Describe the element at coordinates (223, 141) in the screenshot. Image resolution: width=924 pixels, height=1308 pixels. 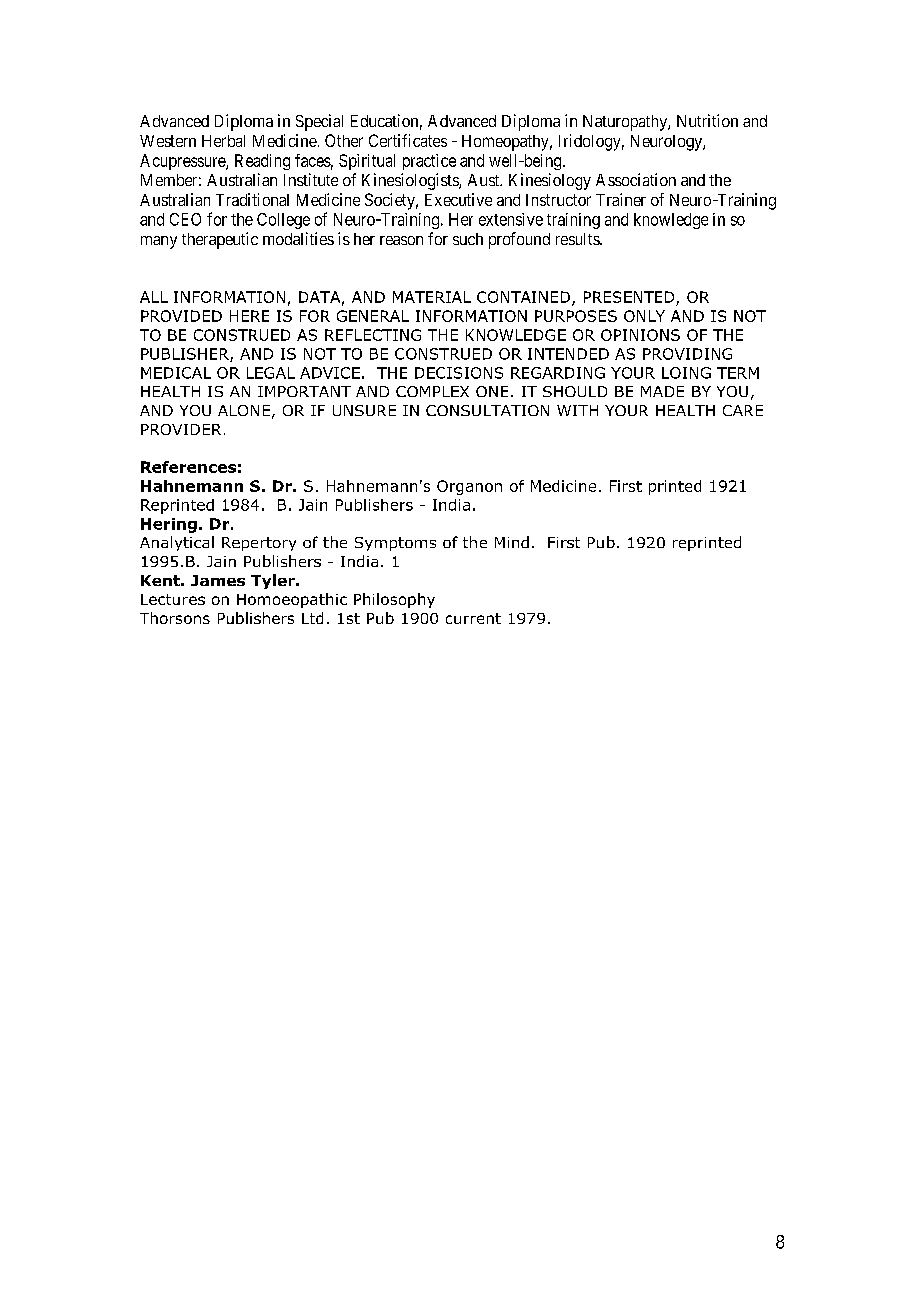
I see `Herbal` at that location.
